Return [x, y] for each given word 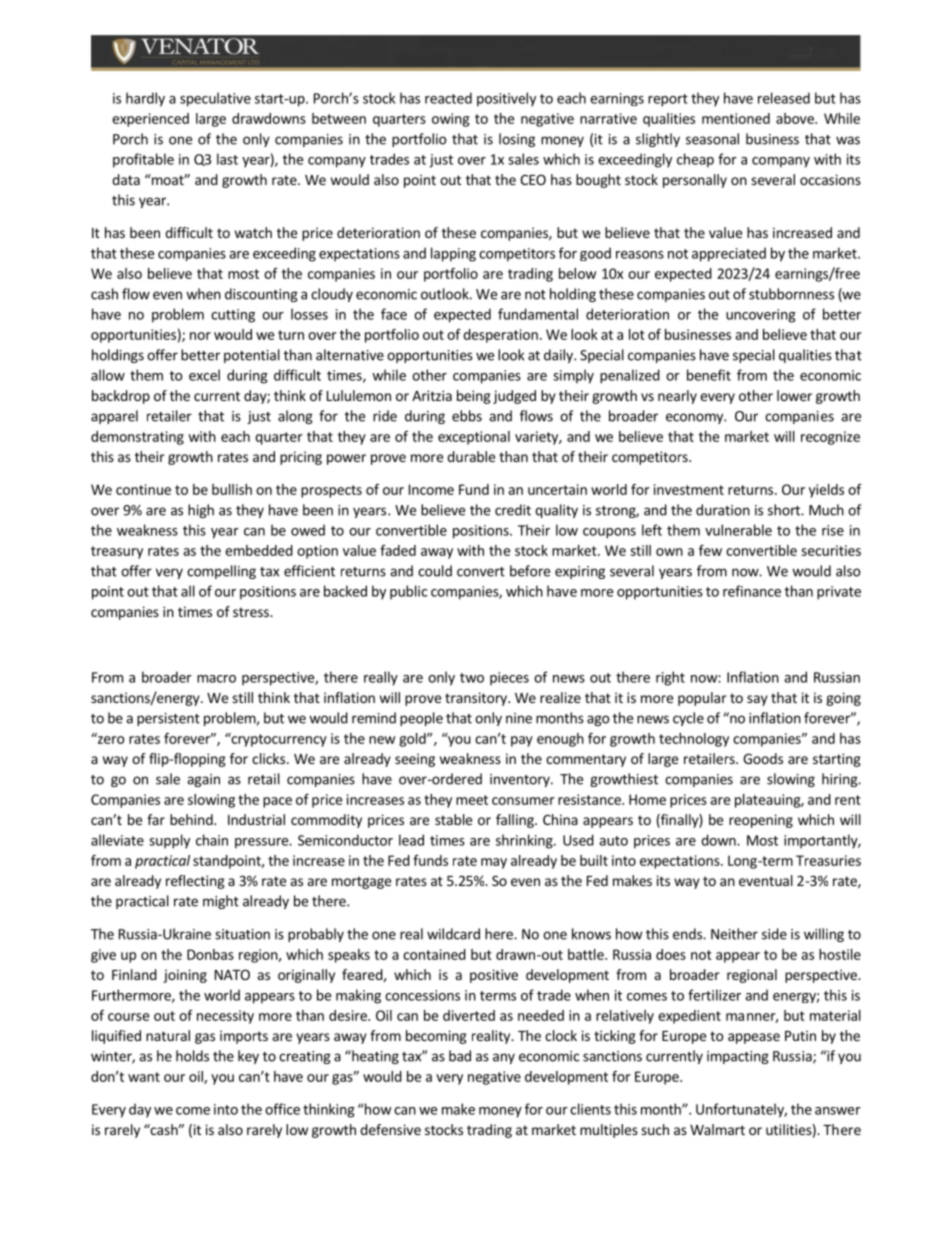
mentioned [736, 118]
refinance [752, 591]
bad [460, 1056]
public [408, 592]
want [144, 1077]
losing [517, 140]
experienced [150, 120]
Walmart [717, 1129]
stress [252, 612]
